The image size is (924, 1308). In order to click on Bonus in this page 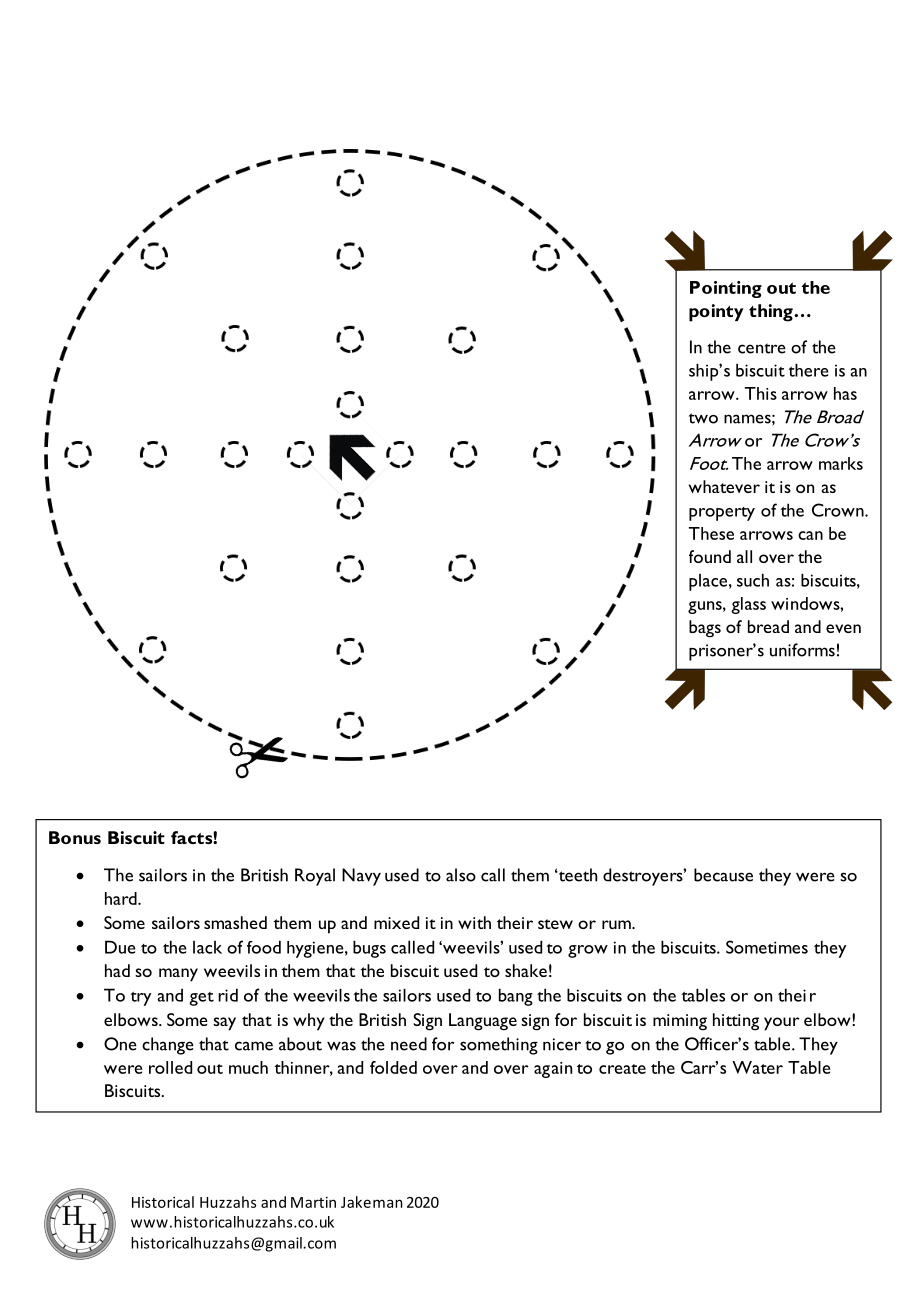, I will do `click(75, 837)`.
